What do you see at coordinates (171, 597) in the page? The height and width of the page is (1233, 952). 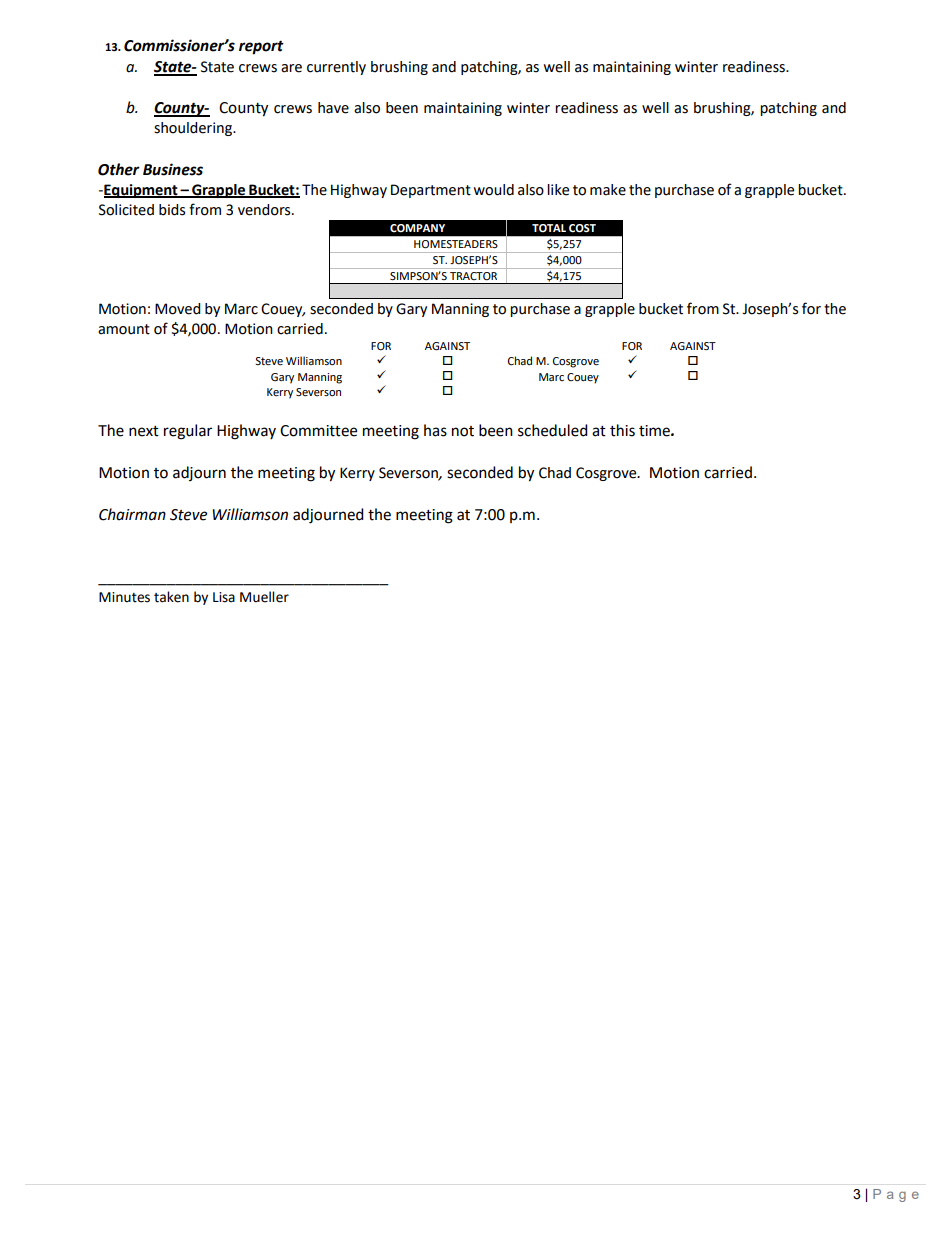 I see `taken` at bounding box center [171, 597].
